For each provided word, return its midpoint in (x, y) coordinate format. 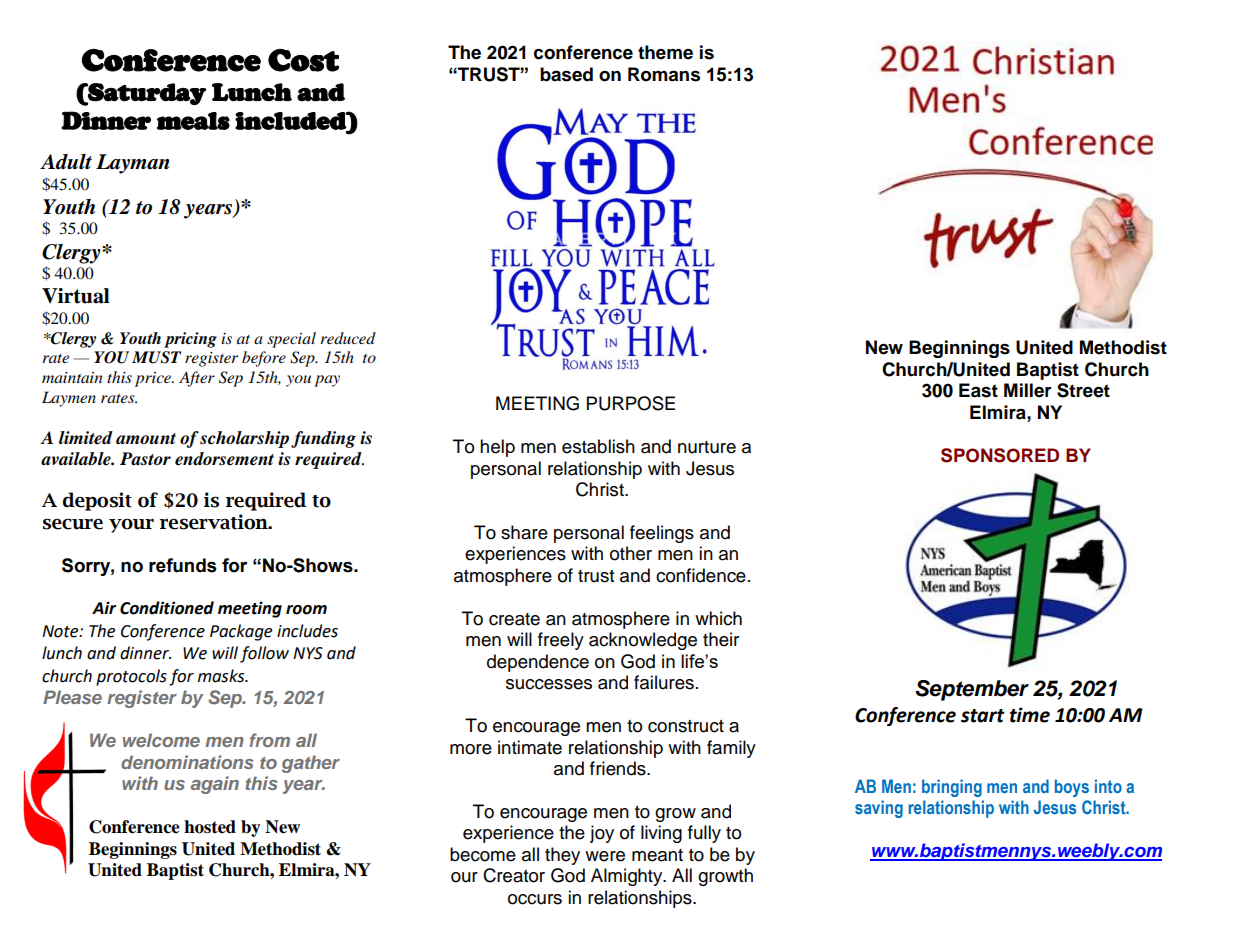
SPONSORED (1000, 455)
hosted (210, 827)
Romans (664, 74)
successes (549, 684)
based (566, 74)
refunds (183, 565)
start (983, 716)
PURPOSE (631, 403)
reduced (348, 338)
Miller (1028, 390)
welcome (161, 740)
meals (193, 121)
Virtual (76, 296)
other (631, 553)
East (978, 390)
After (197, 379)
